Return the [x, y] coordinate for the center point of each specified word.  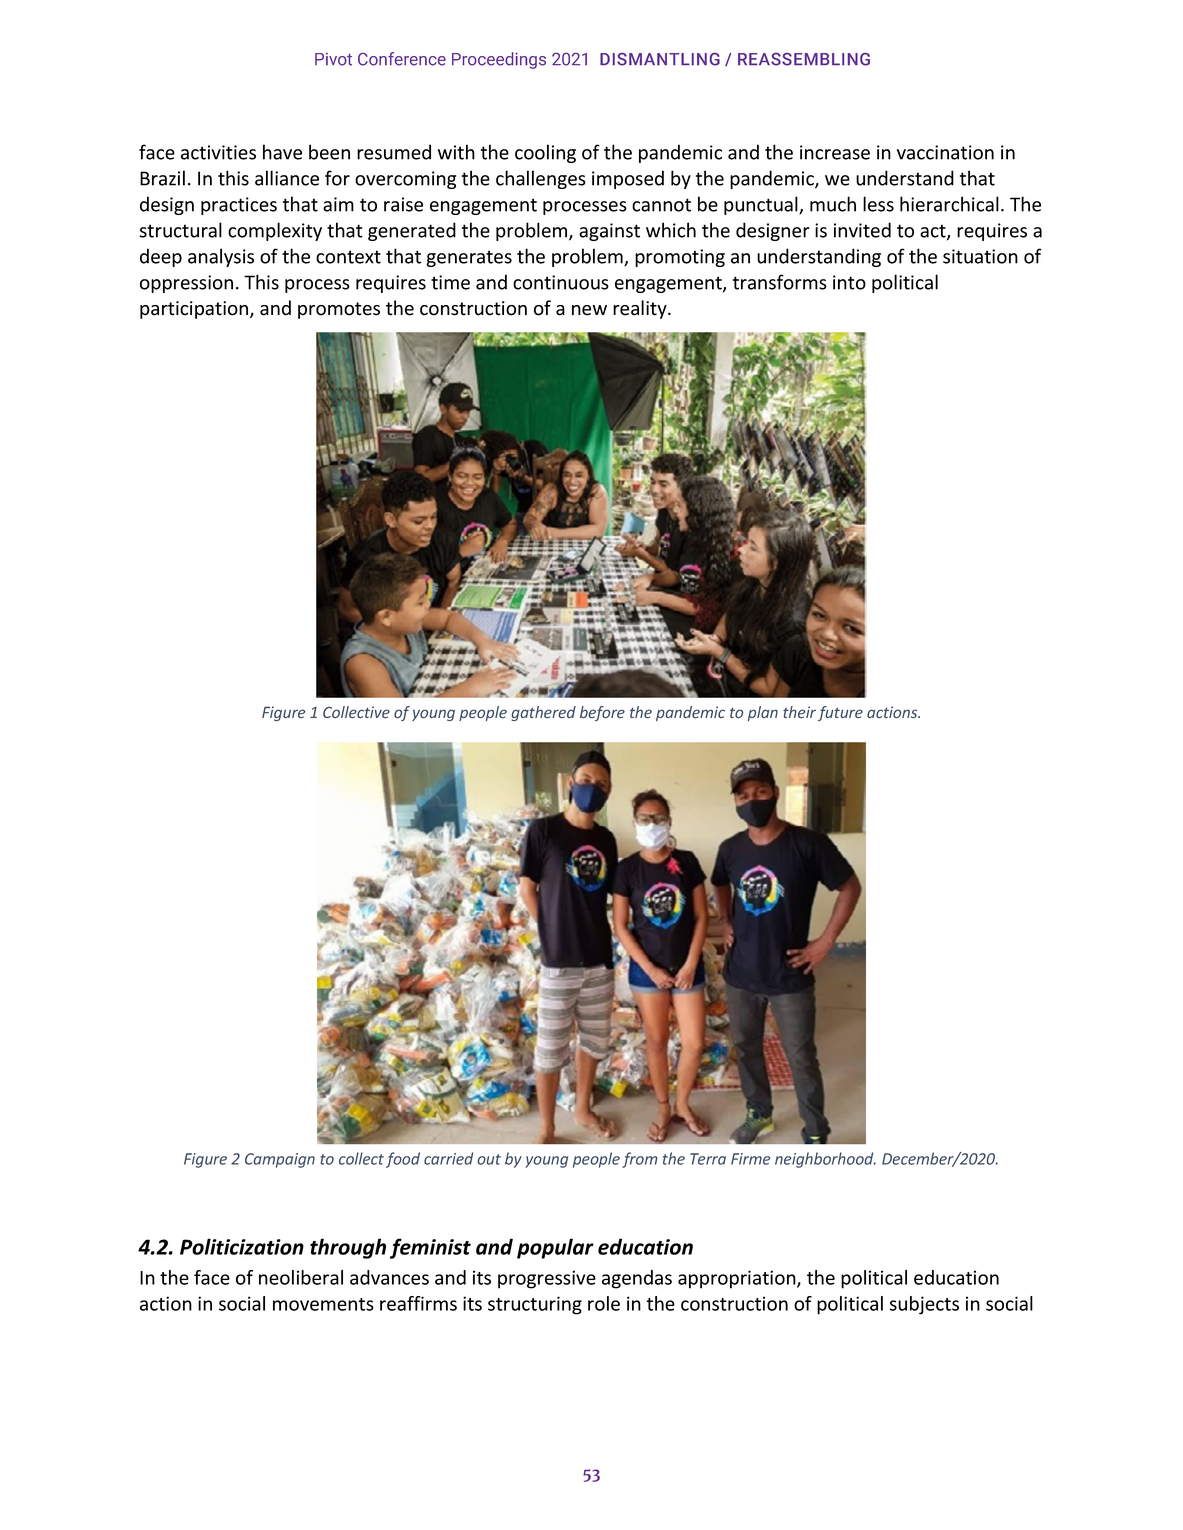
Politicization [242, 1246]
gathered [543, 713]
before [602, 713]
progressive [547, 1279]
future [840, 713]
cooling [545, 153]
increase [835, 152]
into [849, 282]
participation [195, 310]
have [282, 152]
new [589, 310]
